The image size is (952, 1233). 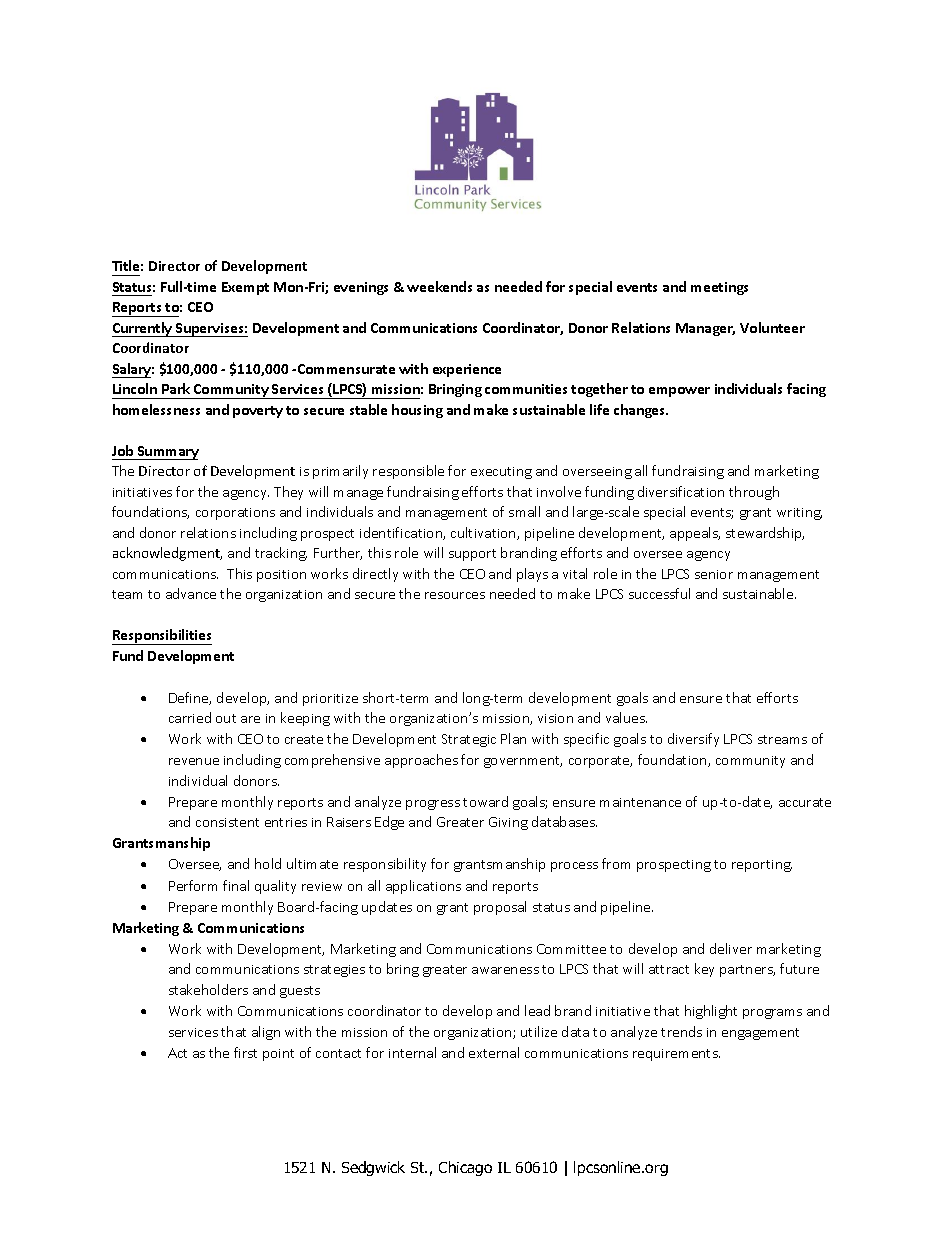 What do you see at coordinates (455, 595) in the document?
I see `resources` at bounding box center [455, 595].
